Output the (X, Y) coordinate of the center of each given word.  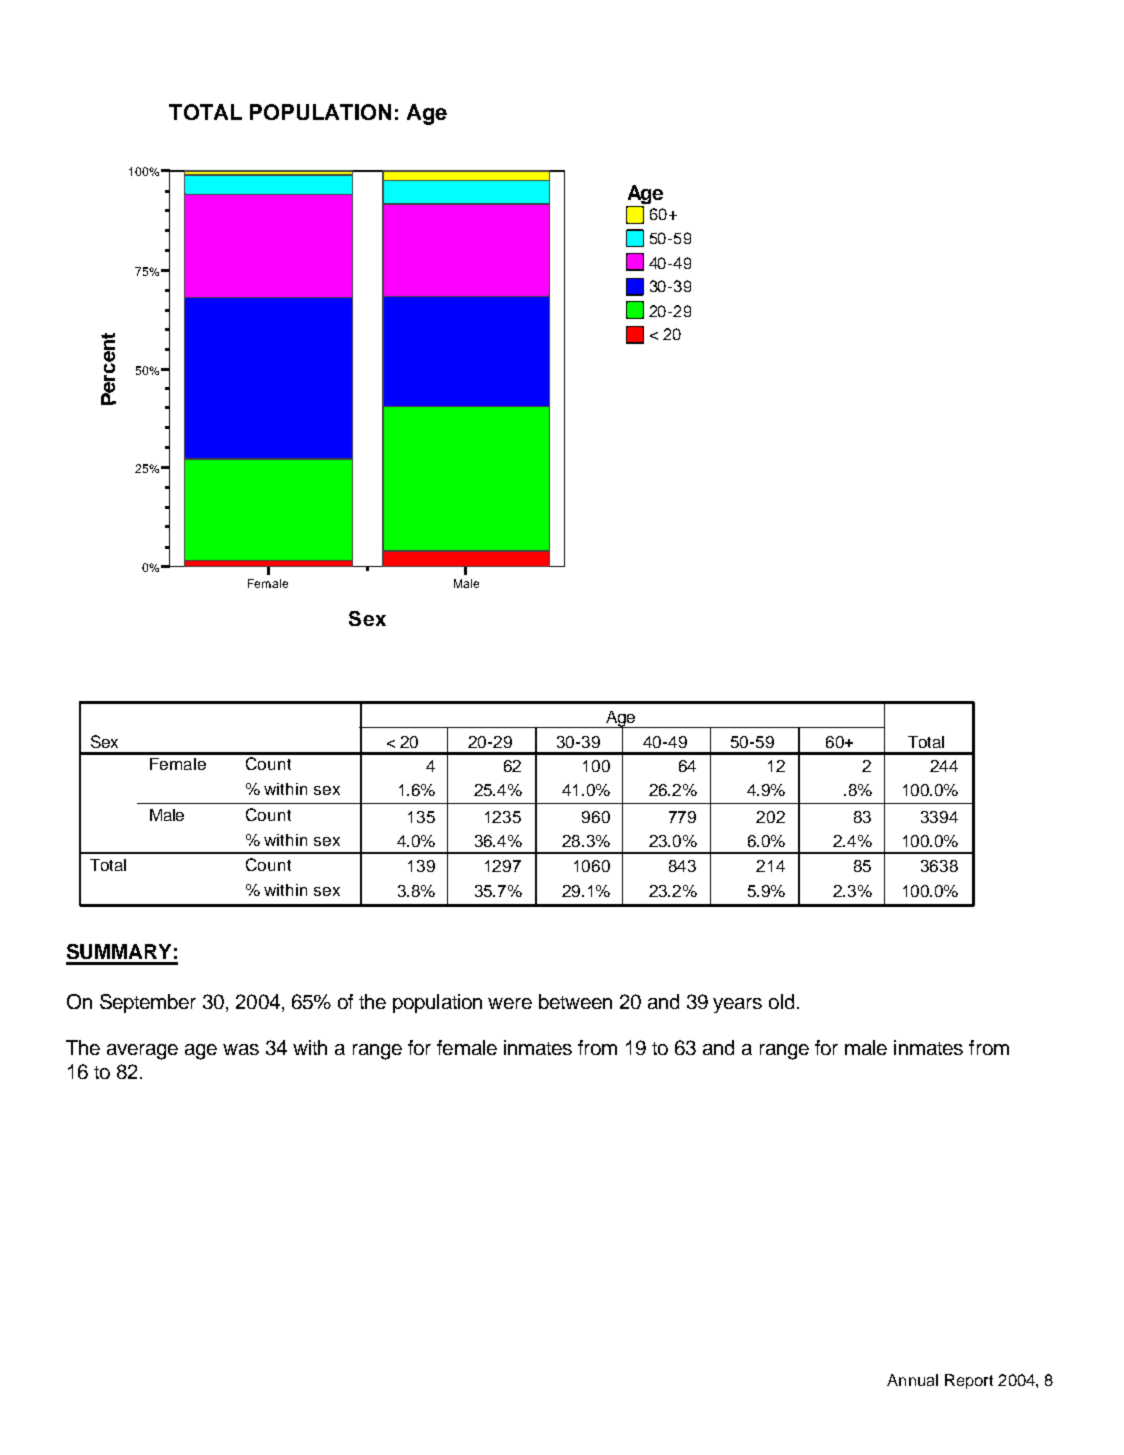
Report (969, 1381)
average (142, 1052)
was (241, 1049)
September (148, 1003)
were (510, 1003)
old (781, 1001)
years (737, 1005)
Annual (912, 1380)
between (575, 1001)
